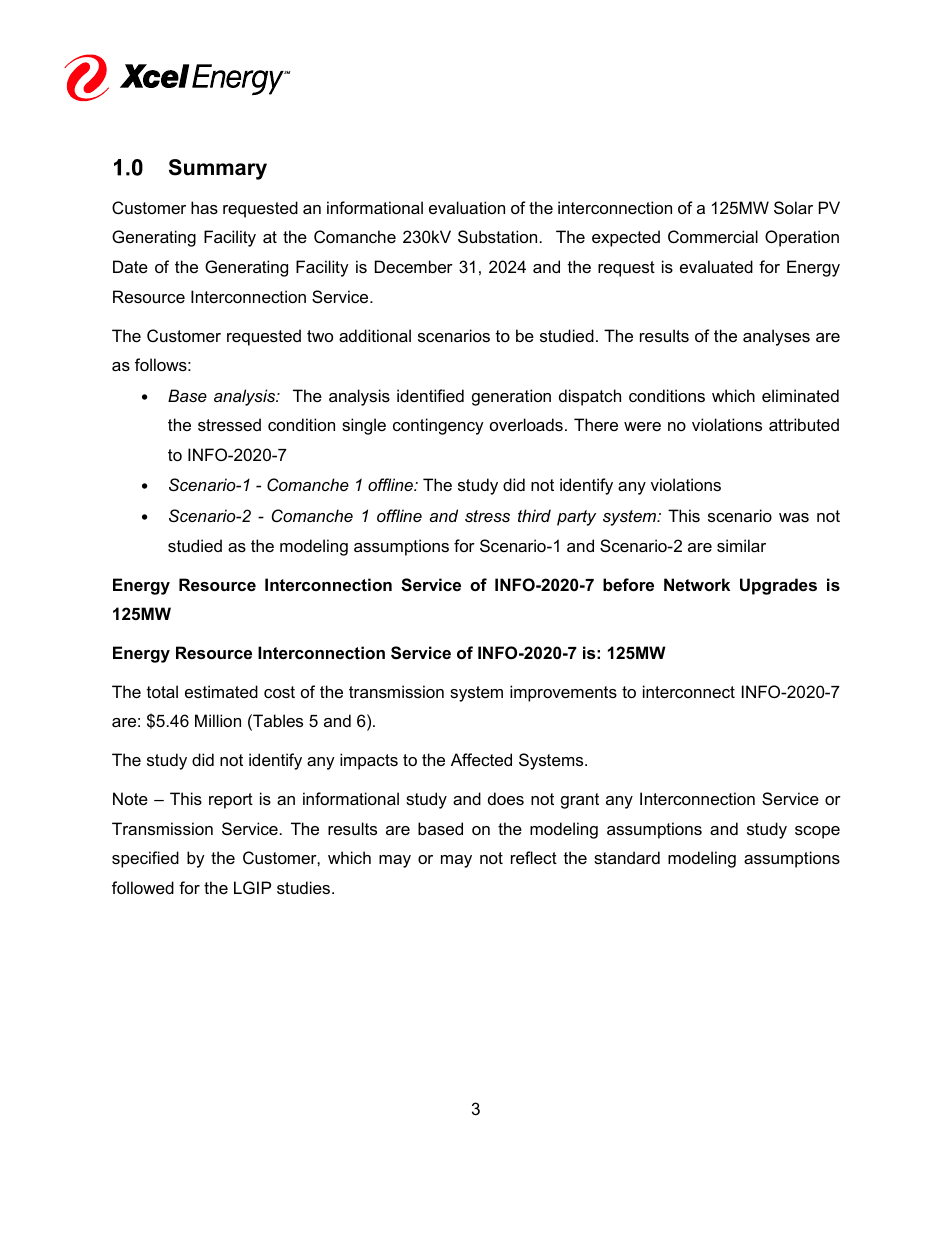  What do you see at coordinates (467, 207) in the screenshot?
I see `evaluation` at bounding box center [467, 207].
